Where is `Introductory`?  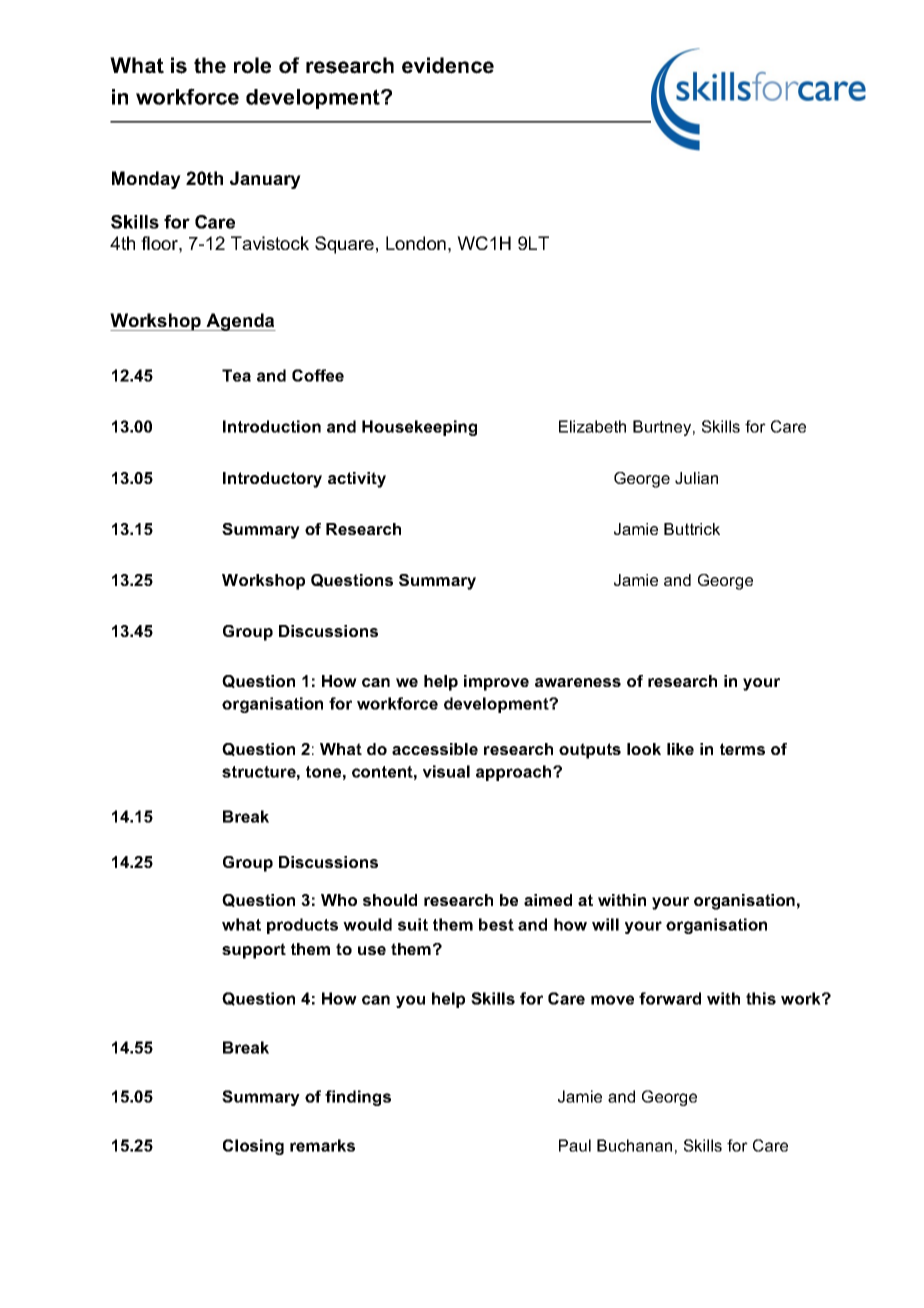
Introductory is located at coordinates (272, 480).
